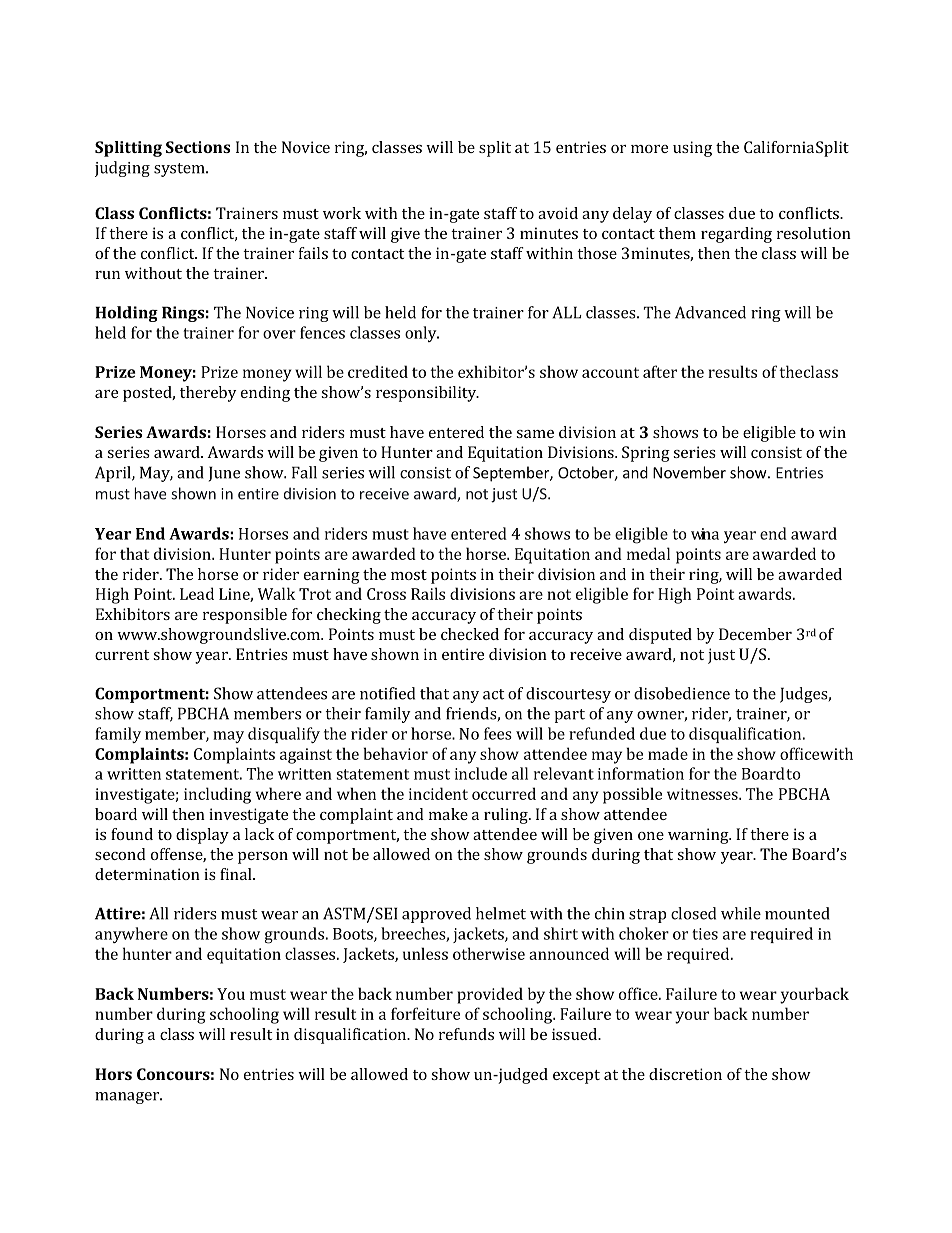  Describe the element at coordinates (436, 915) in the screenshot. I see `approved` at that location.
